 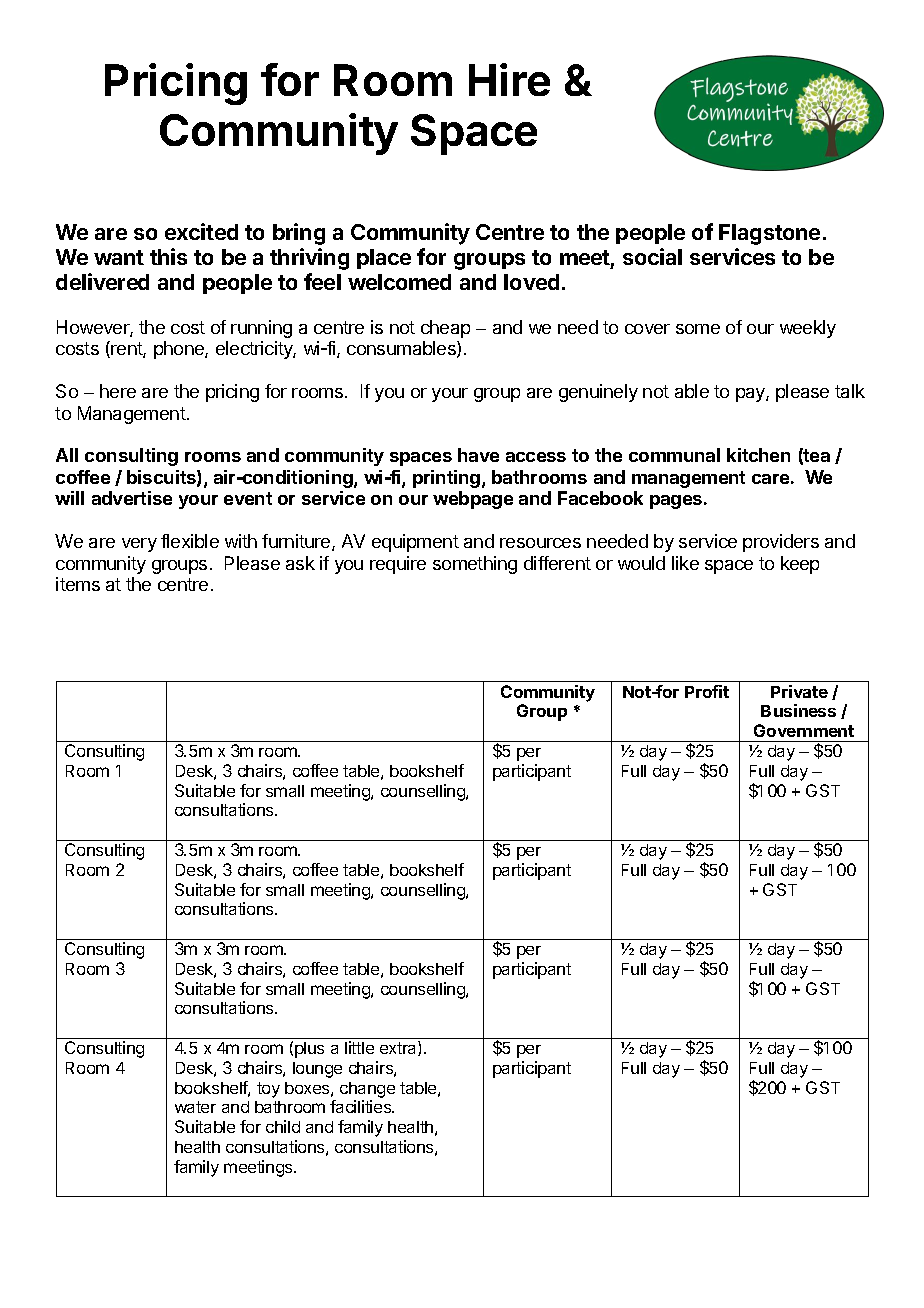 I want to click on Hire, so click(x=509, y=79).
